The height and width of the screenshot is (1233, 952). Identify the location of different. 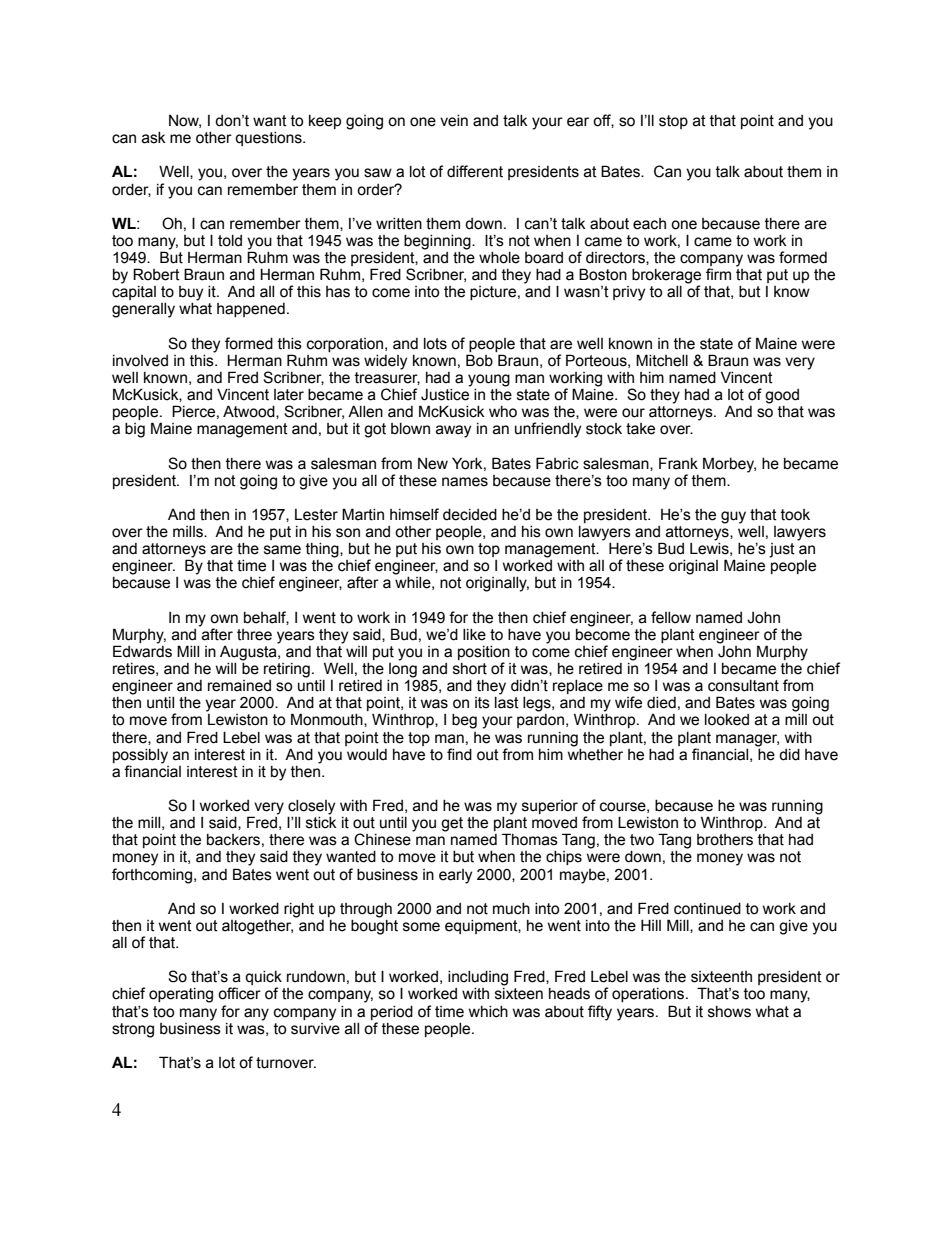
(475, 171).
